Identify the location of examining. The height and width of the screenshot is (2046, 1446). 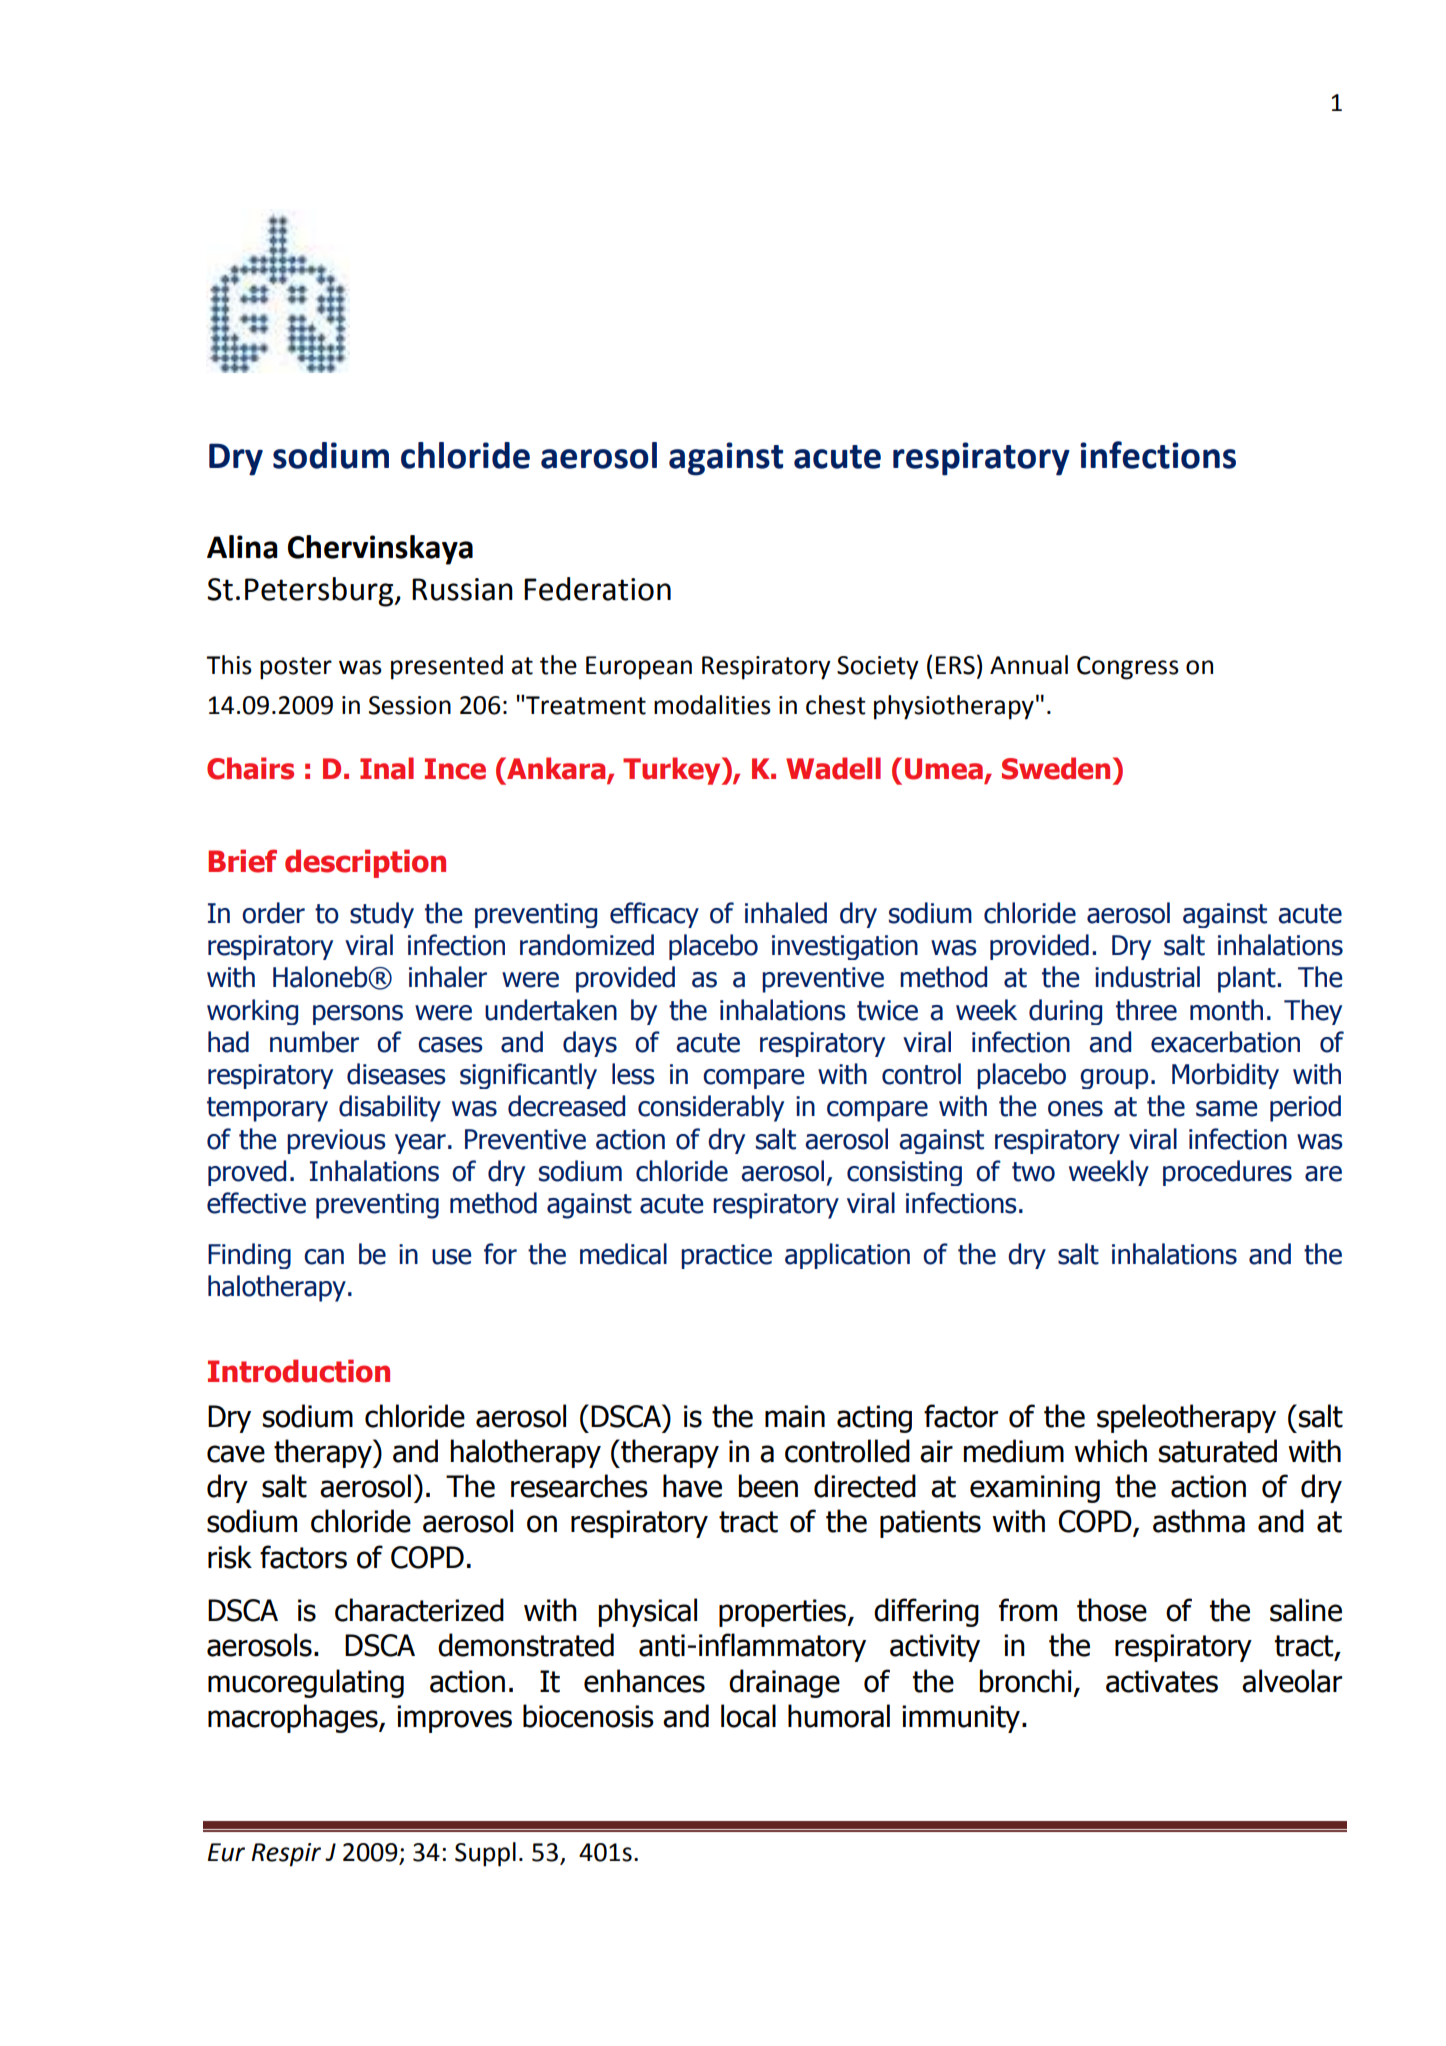
(1035, 1489).
